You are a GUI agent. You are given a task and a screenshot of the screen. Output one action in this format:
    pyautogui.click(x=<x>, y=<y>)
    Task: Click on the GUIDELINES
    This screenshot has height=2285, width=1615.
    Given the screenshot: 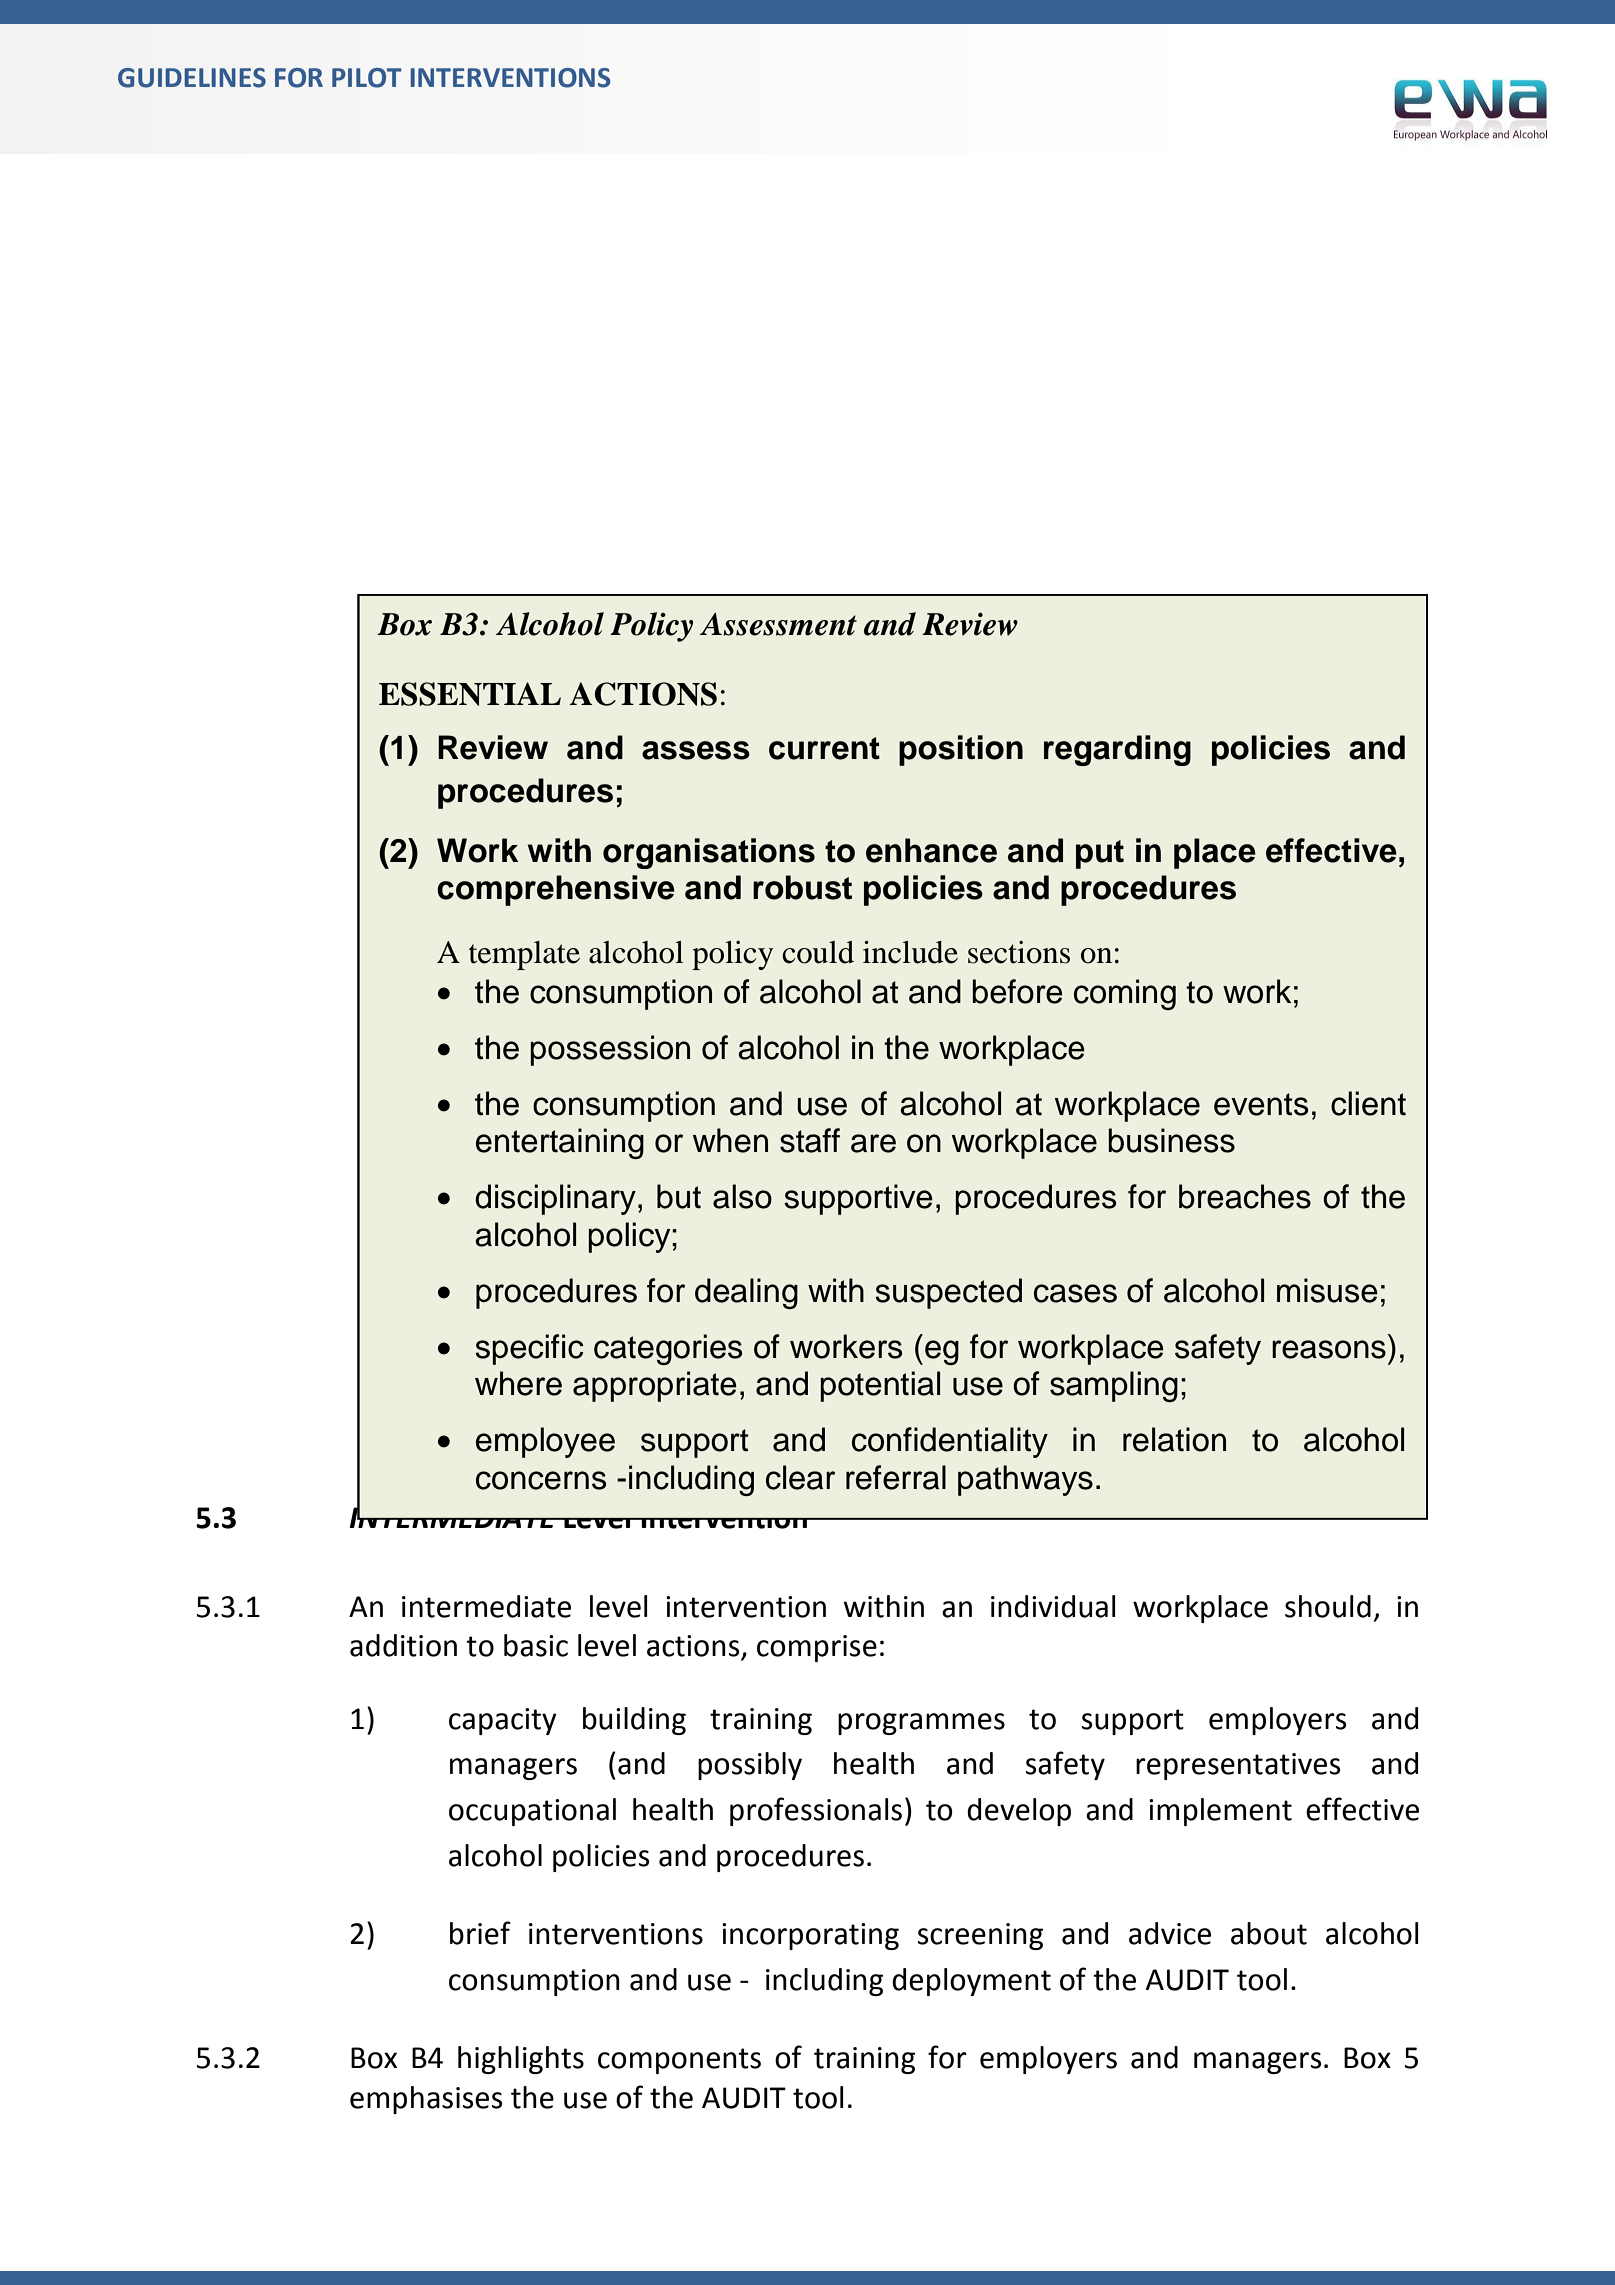 What is the action you would take?
    pyautogui.click(x=192, y=78)
